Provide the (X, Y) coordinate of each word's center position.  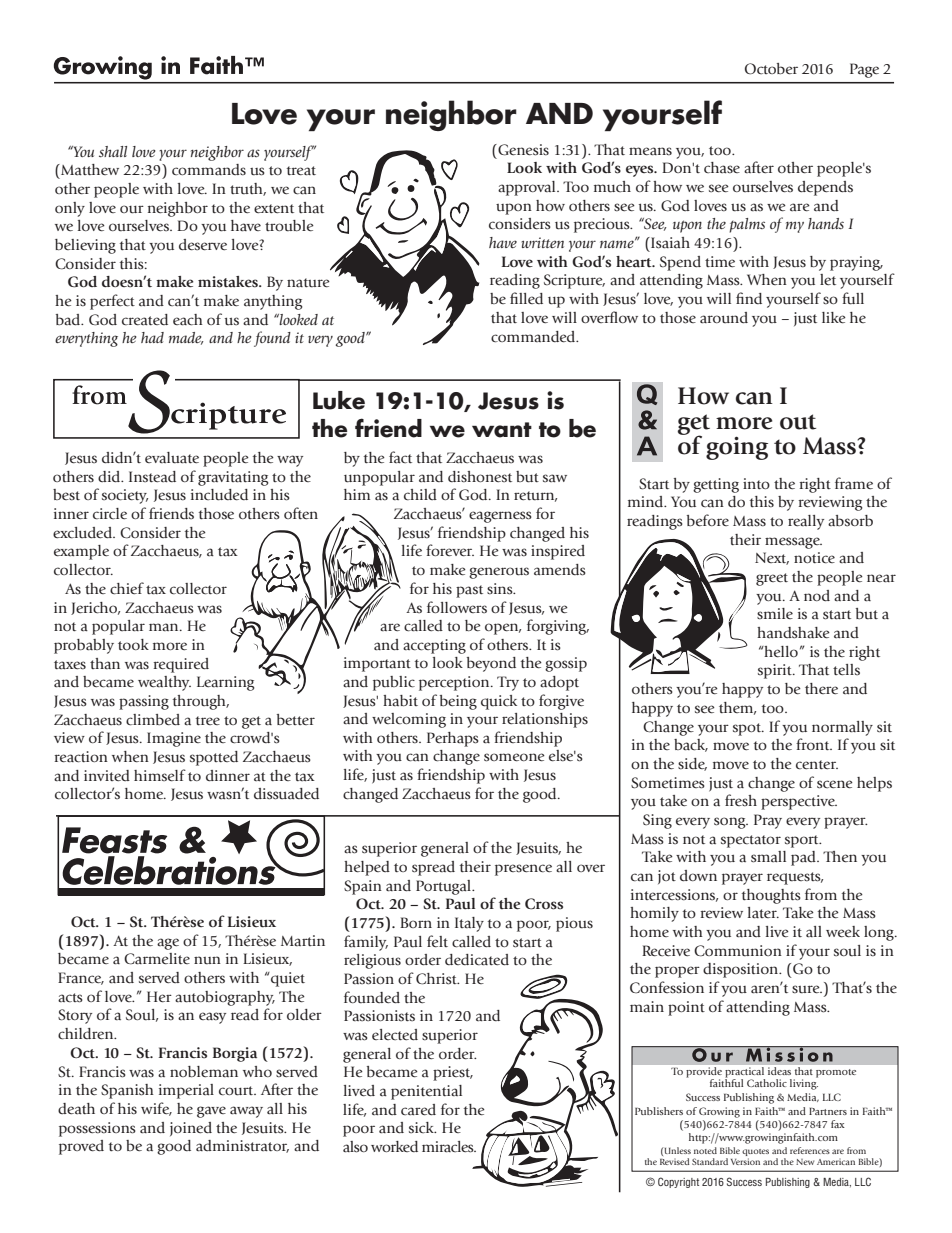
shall (113, 151)
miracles (449, 1147)
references (810, 1150)
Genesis (522, 150)
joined (191, 1129)
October (771, 69)
